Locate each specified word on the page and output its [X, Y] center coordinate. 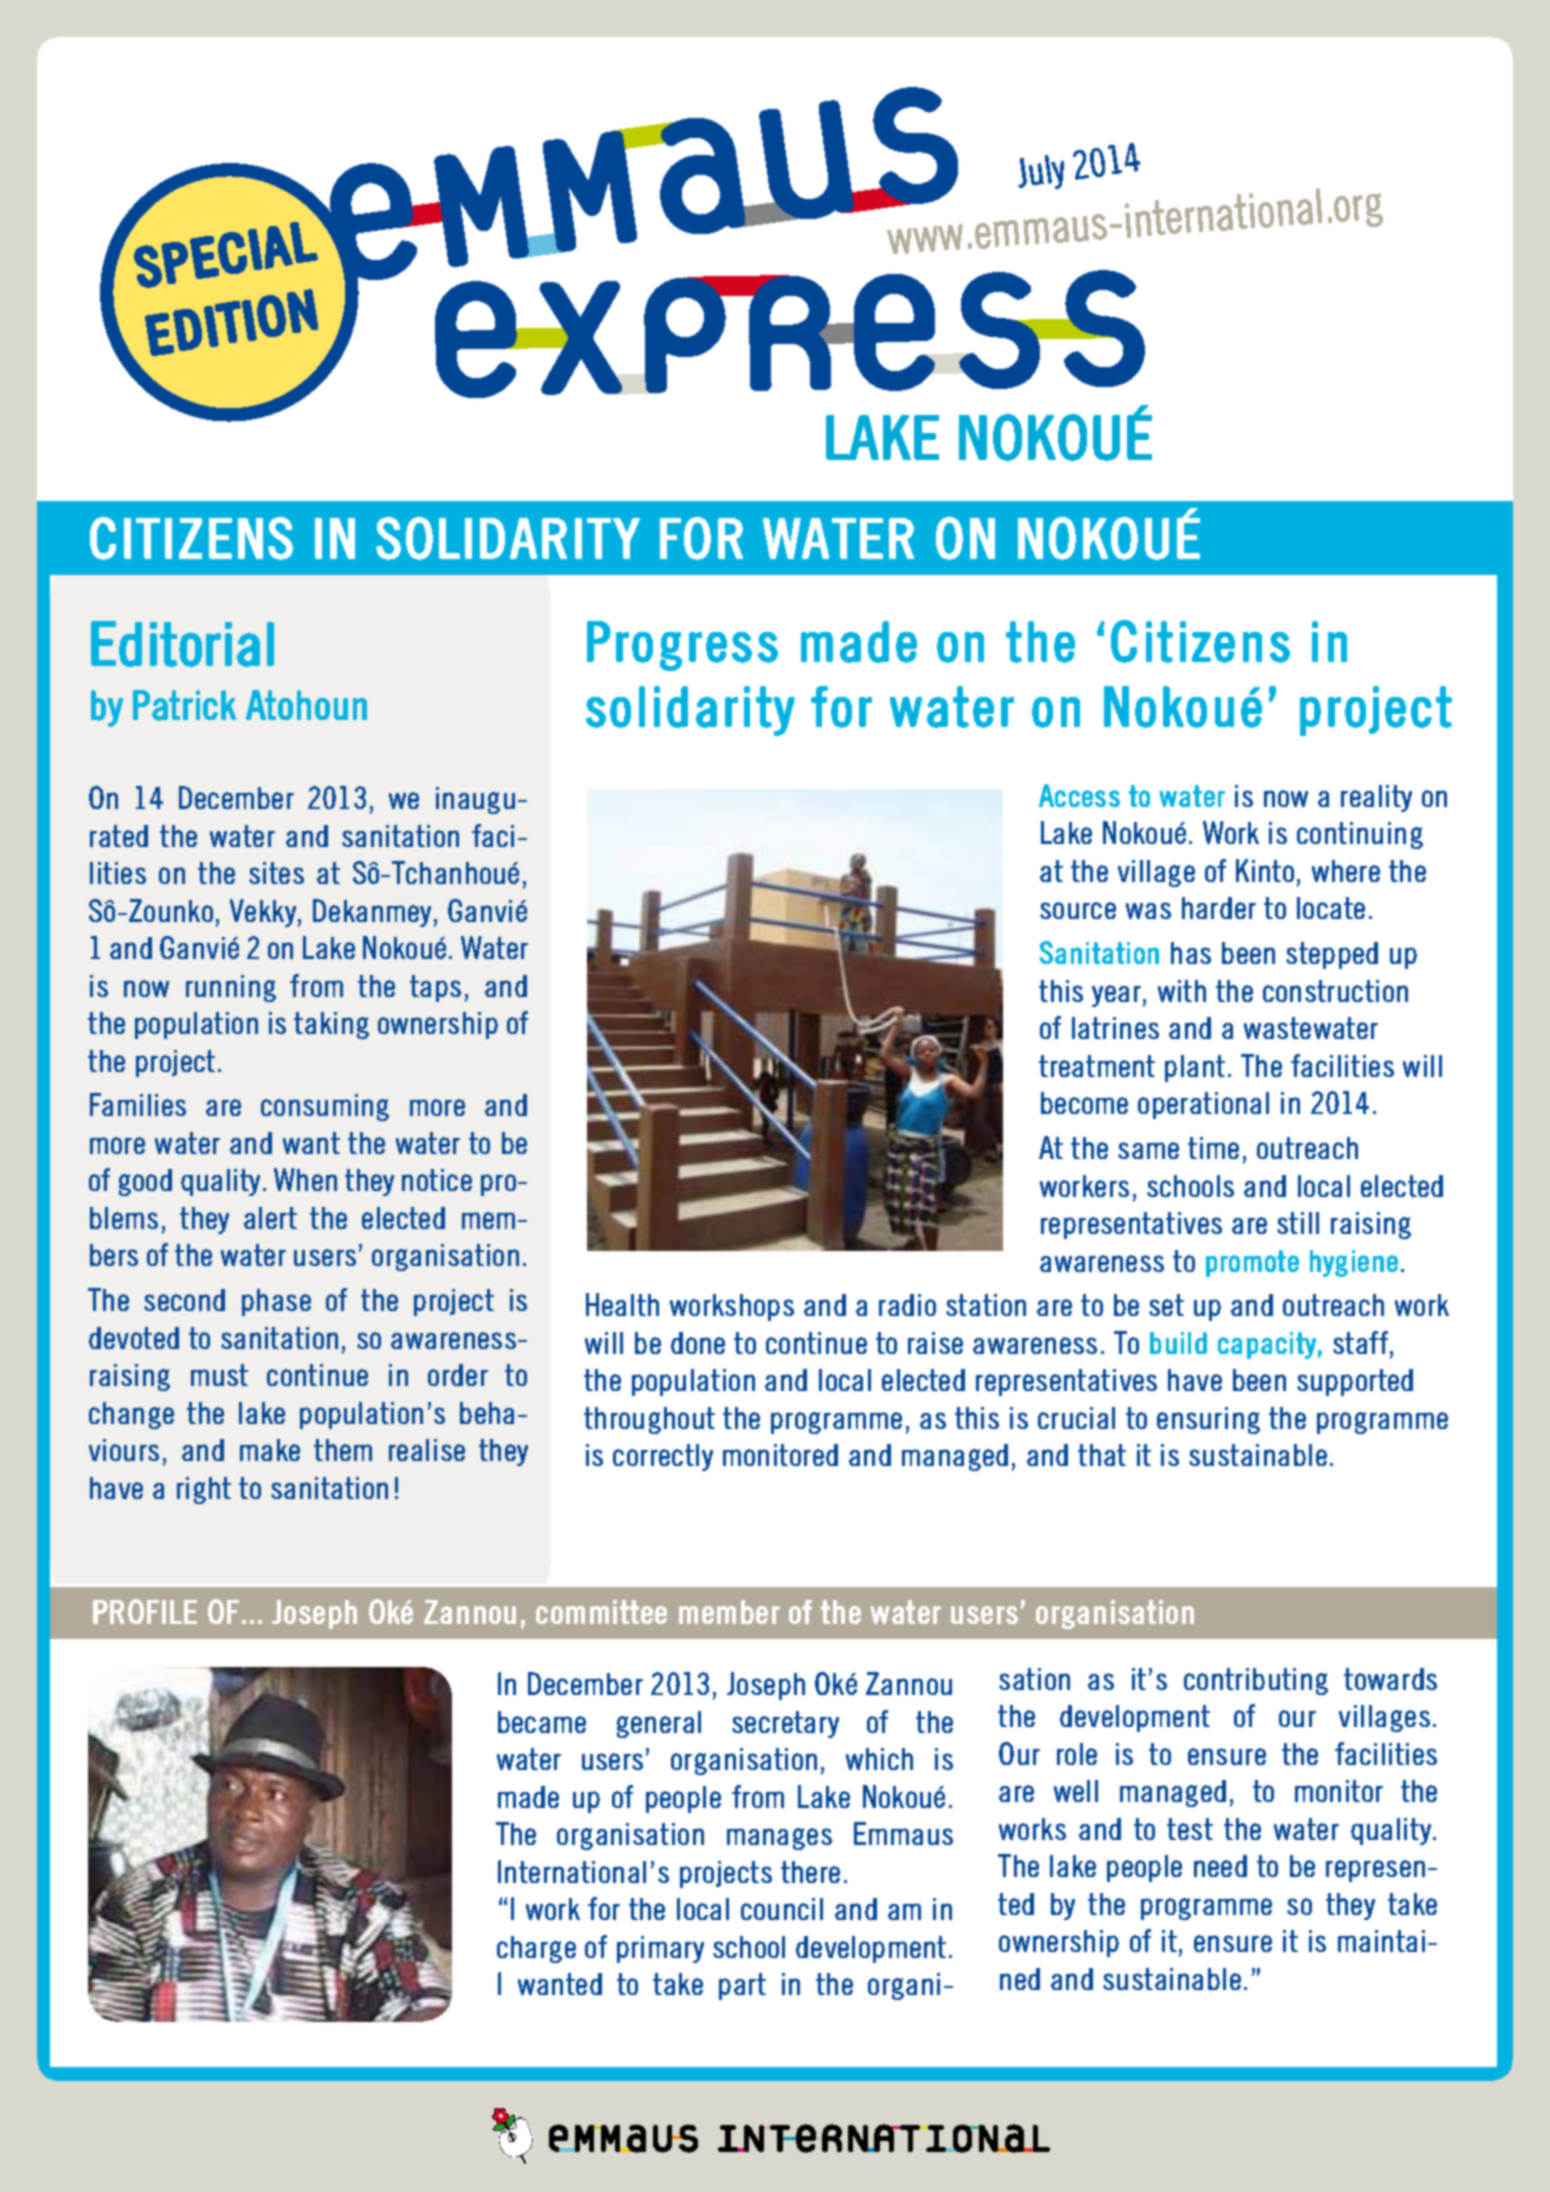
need [1220, 1866]
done [698, 1343]
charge [536, 1949]
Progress [682, 646]
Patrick [184, 705]
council [782, 1909]
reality [1376, 798]
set [1166, 1305]
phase [276, 1302]
